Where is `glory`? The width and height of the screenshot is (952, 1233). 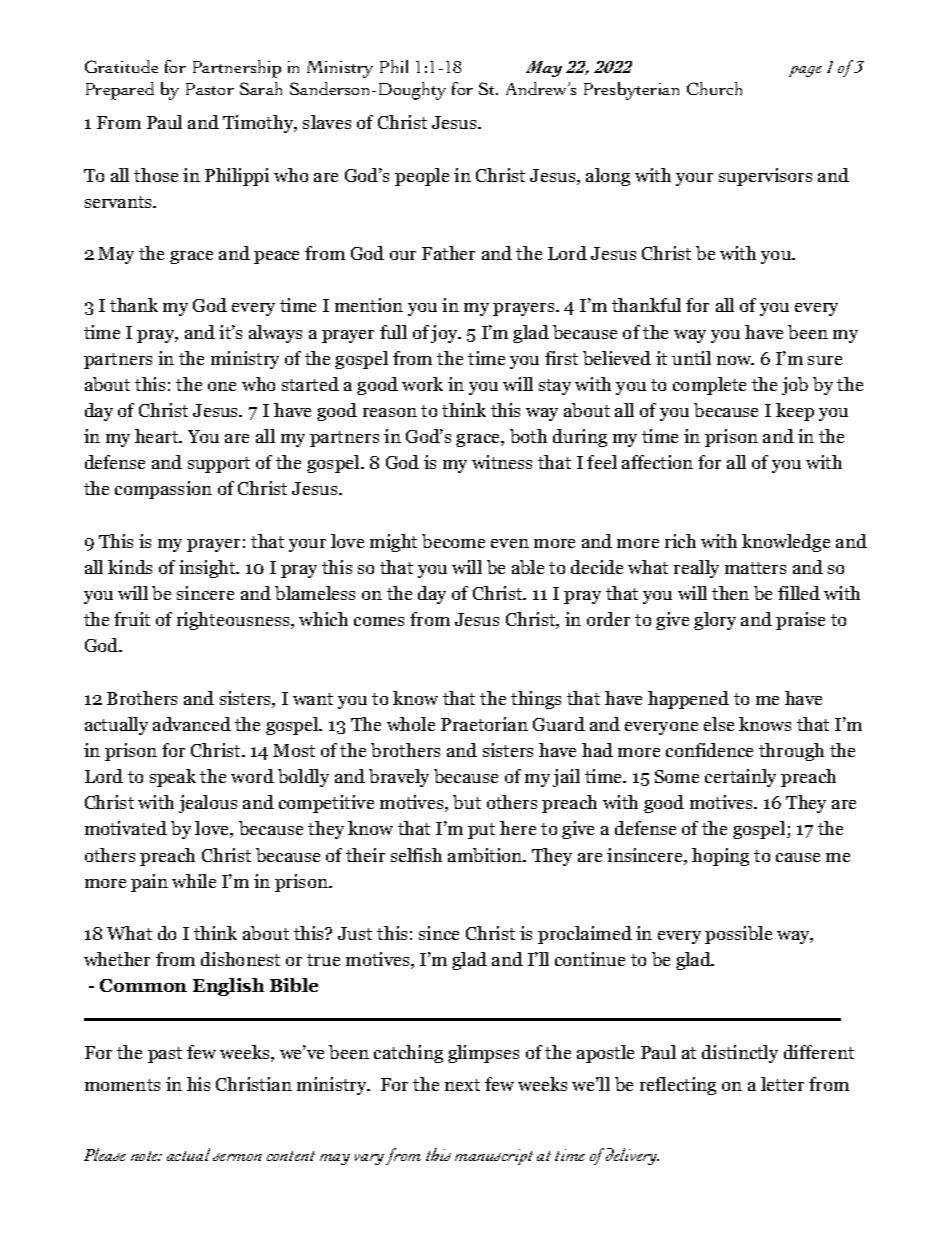 glory is located at coordinates (715, 621).
